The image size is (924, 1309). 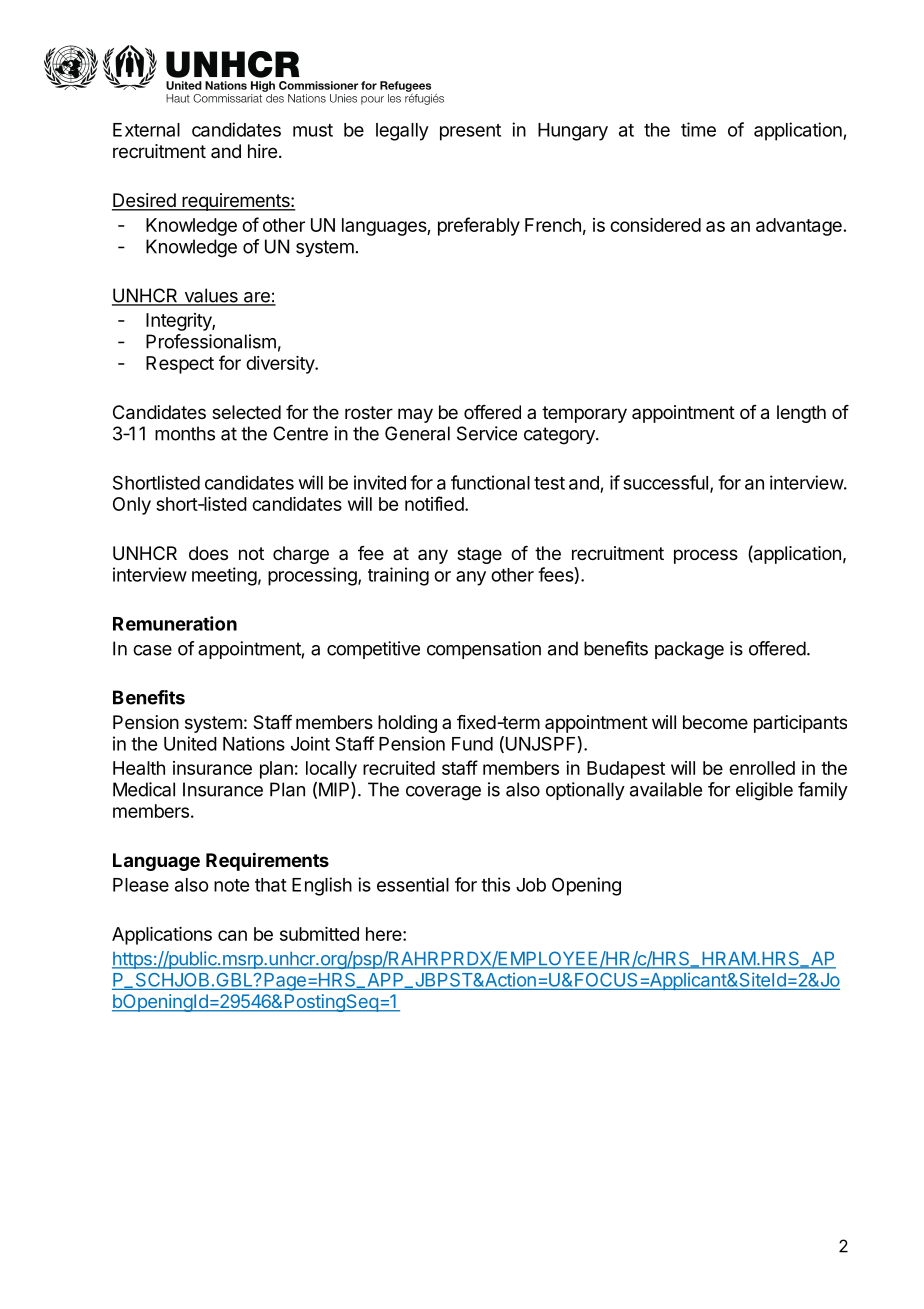 What do you see at coordinates (470, 132) in the image?
I see `present` at bounding box center [470, 132].
